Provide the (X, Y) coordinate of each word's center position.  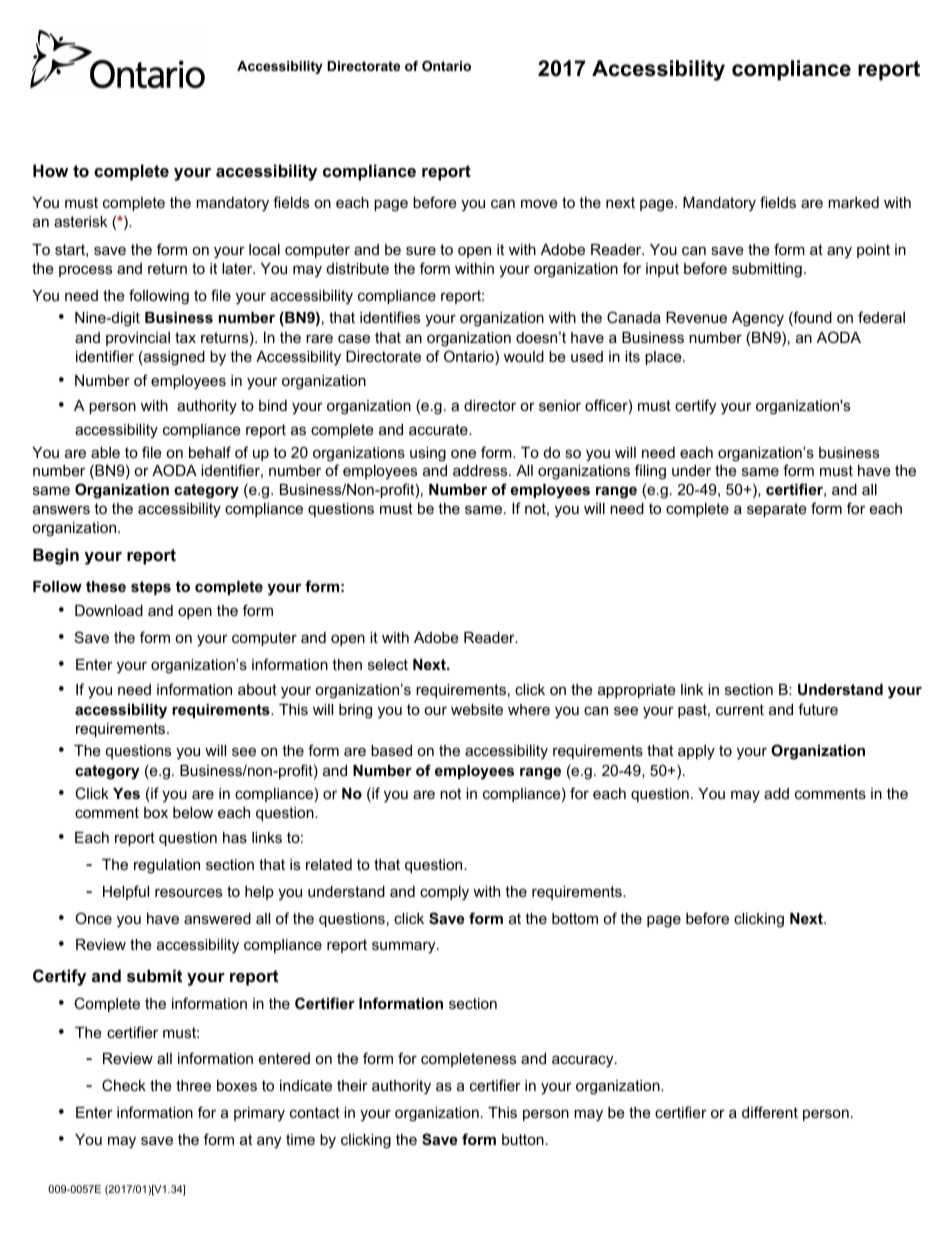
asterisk (80, 221)
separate (777, 510)
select (388, 664)
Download (109, 610)
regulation (167, 866)
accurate (439, 429)
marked (853, 202)
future (818, 709)
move (539, 203)
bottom (575, 918)
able (105, 452)
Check (124, 1085)
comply (444, 893)
